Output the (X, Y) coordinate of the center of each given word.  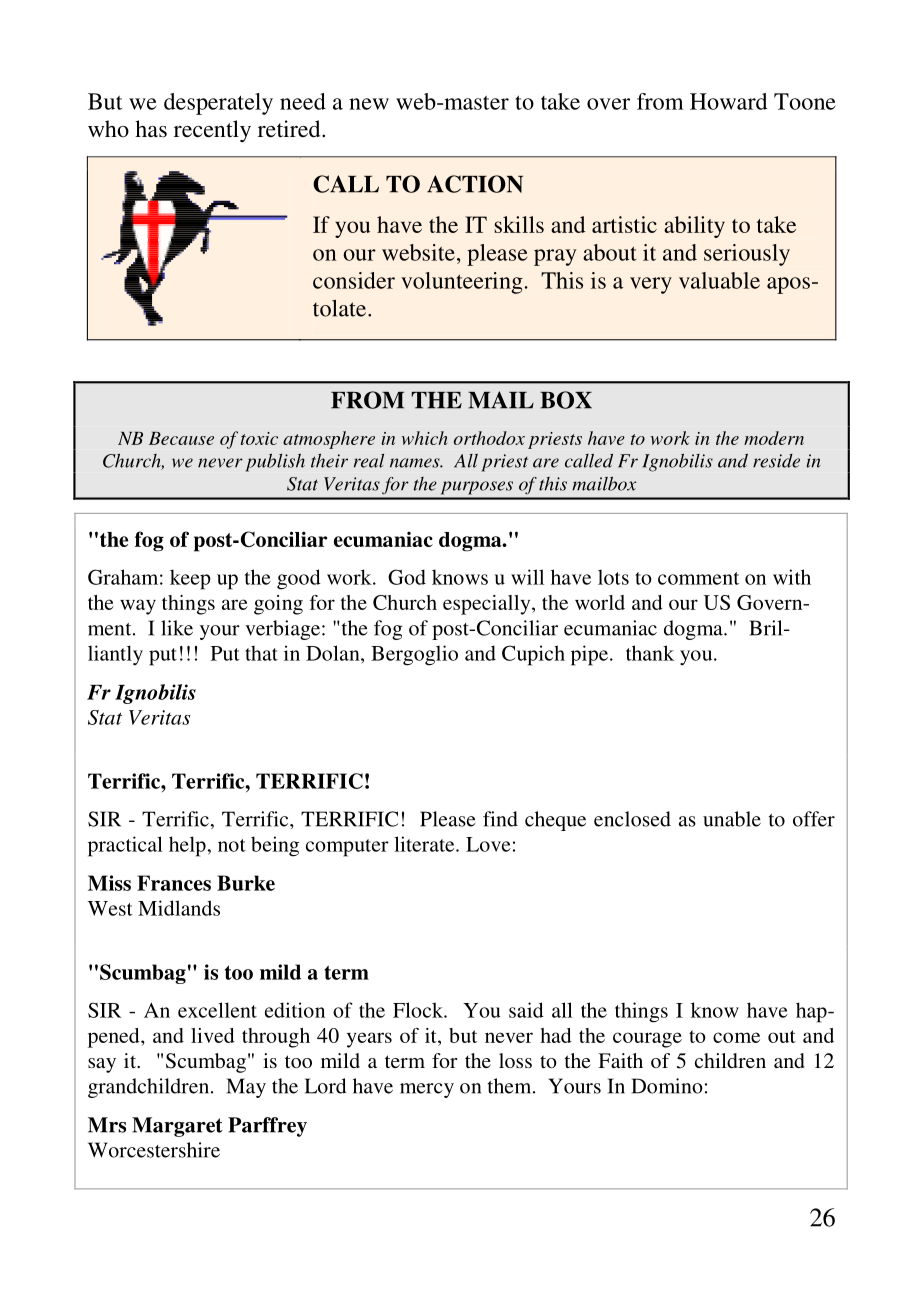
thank (650, 653)
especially (488, 605)
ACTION (475, 184)
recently (212, 131)
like (177, 628)
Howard (729, 101)
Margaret (177, 1127)
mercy (427, 1090)
